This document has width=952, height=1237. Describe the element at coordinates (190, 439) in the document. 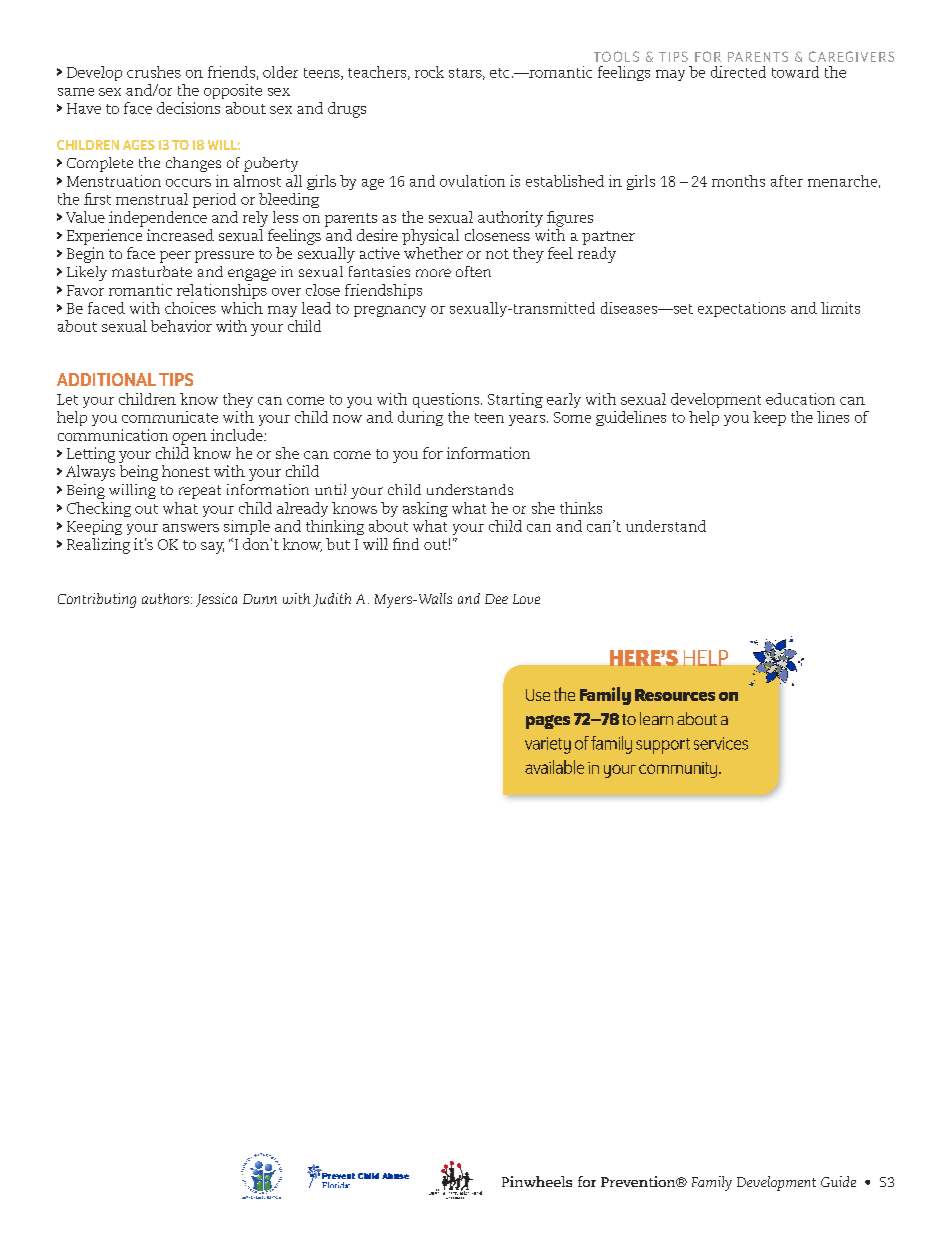

I see `open` at that location.
